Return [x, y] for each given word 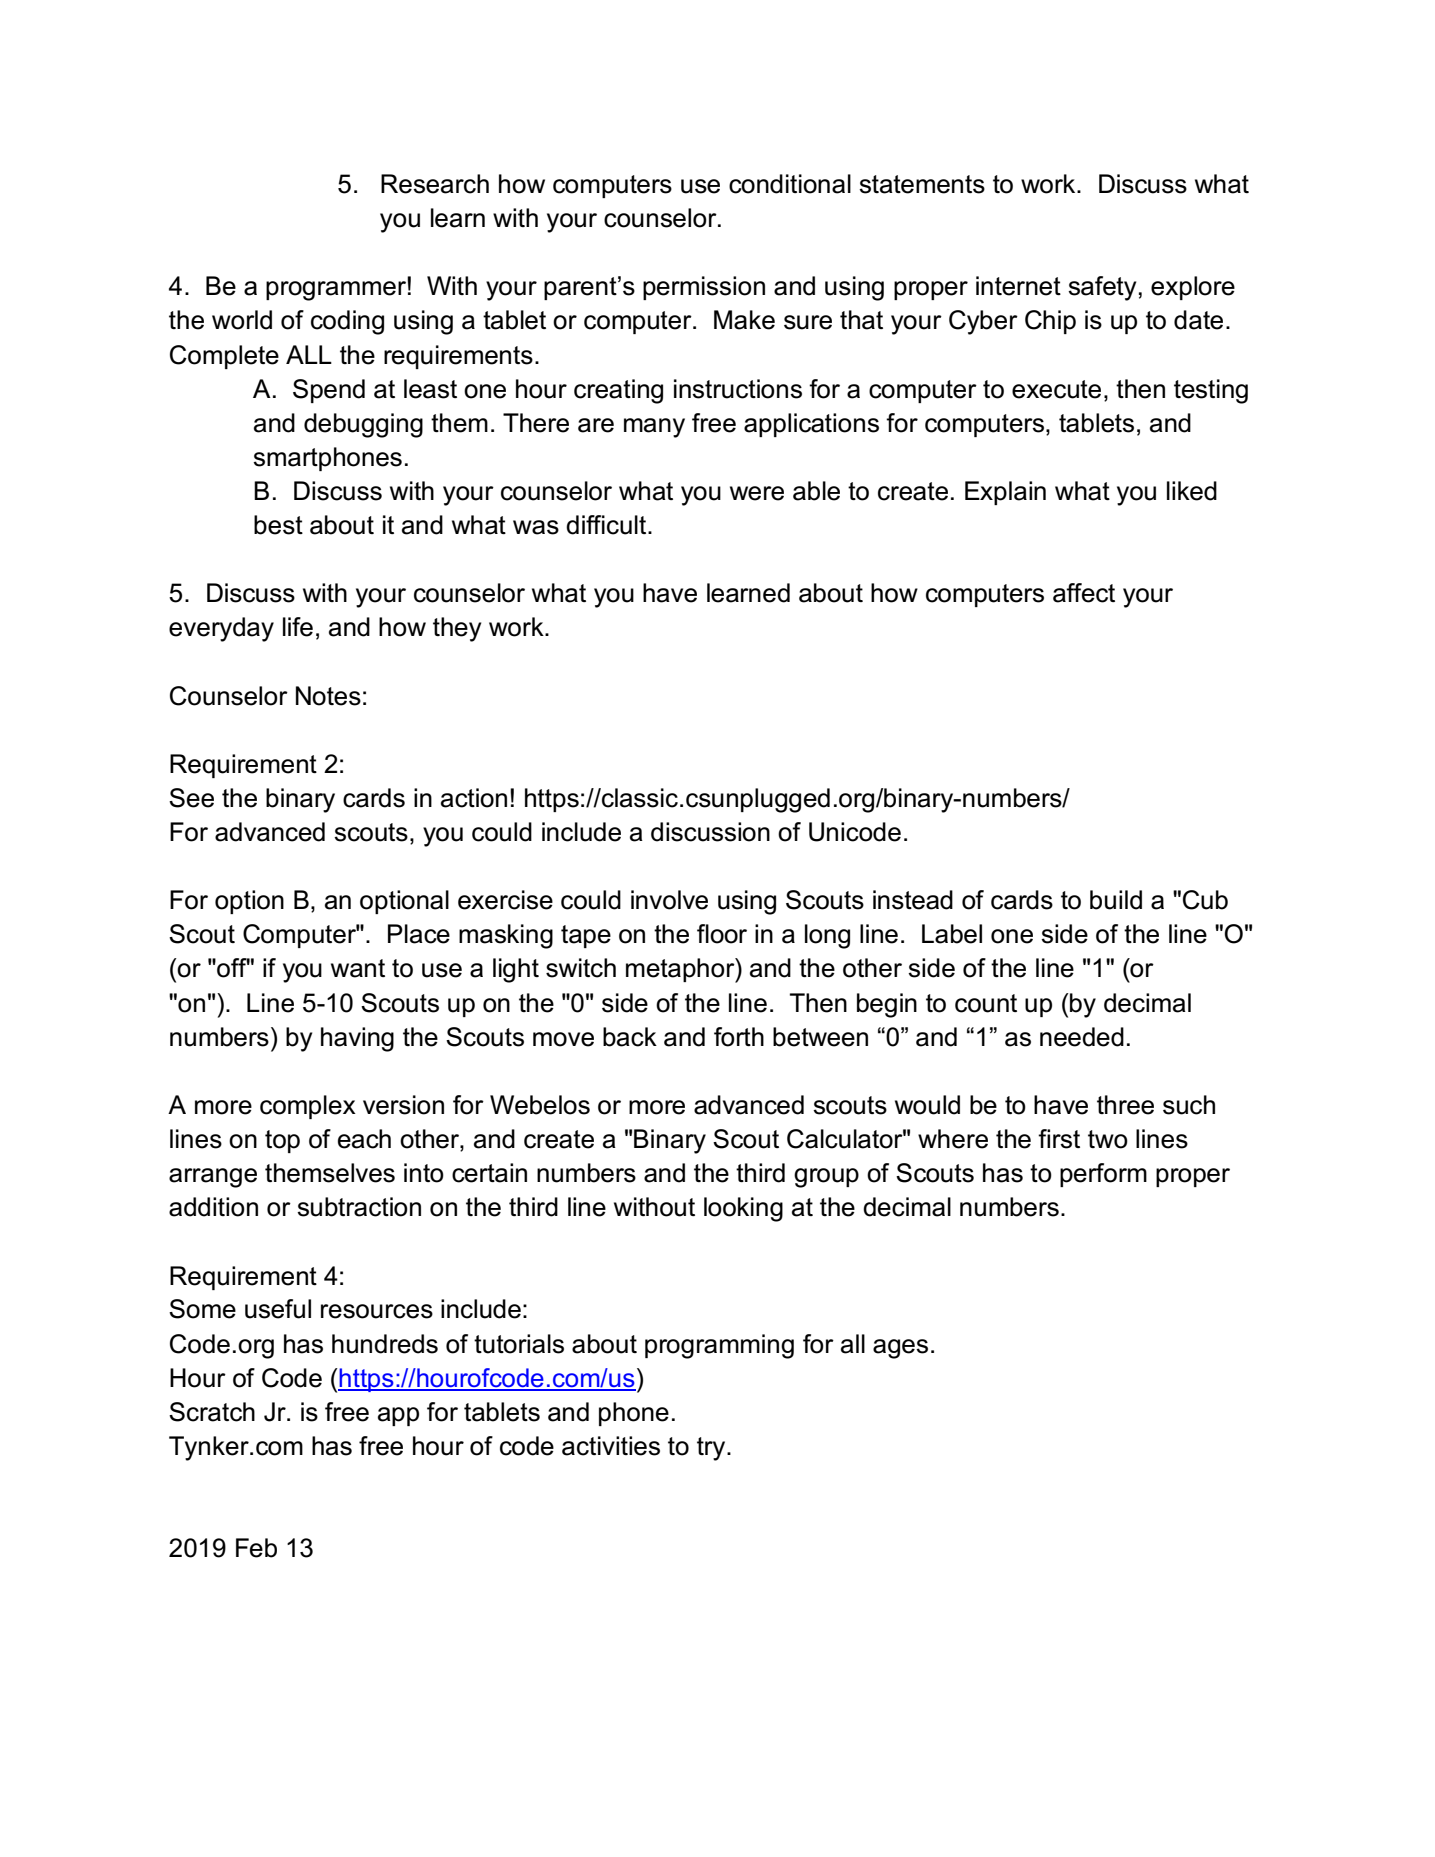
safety [1102, 288]
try [712, 1449]
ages [900, 1349]
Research [435, 184]
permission [704, 288]
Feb [256, 1548]
